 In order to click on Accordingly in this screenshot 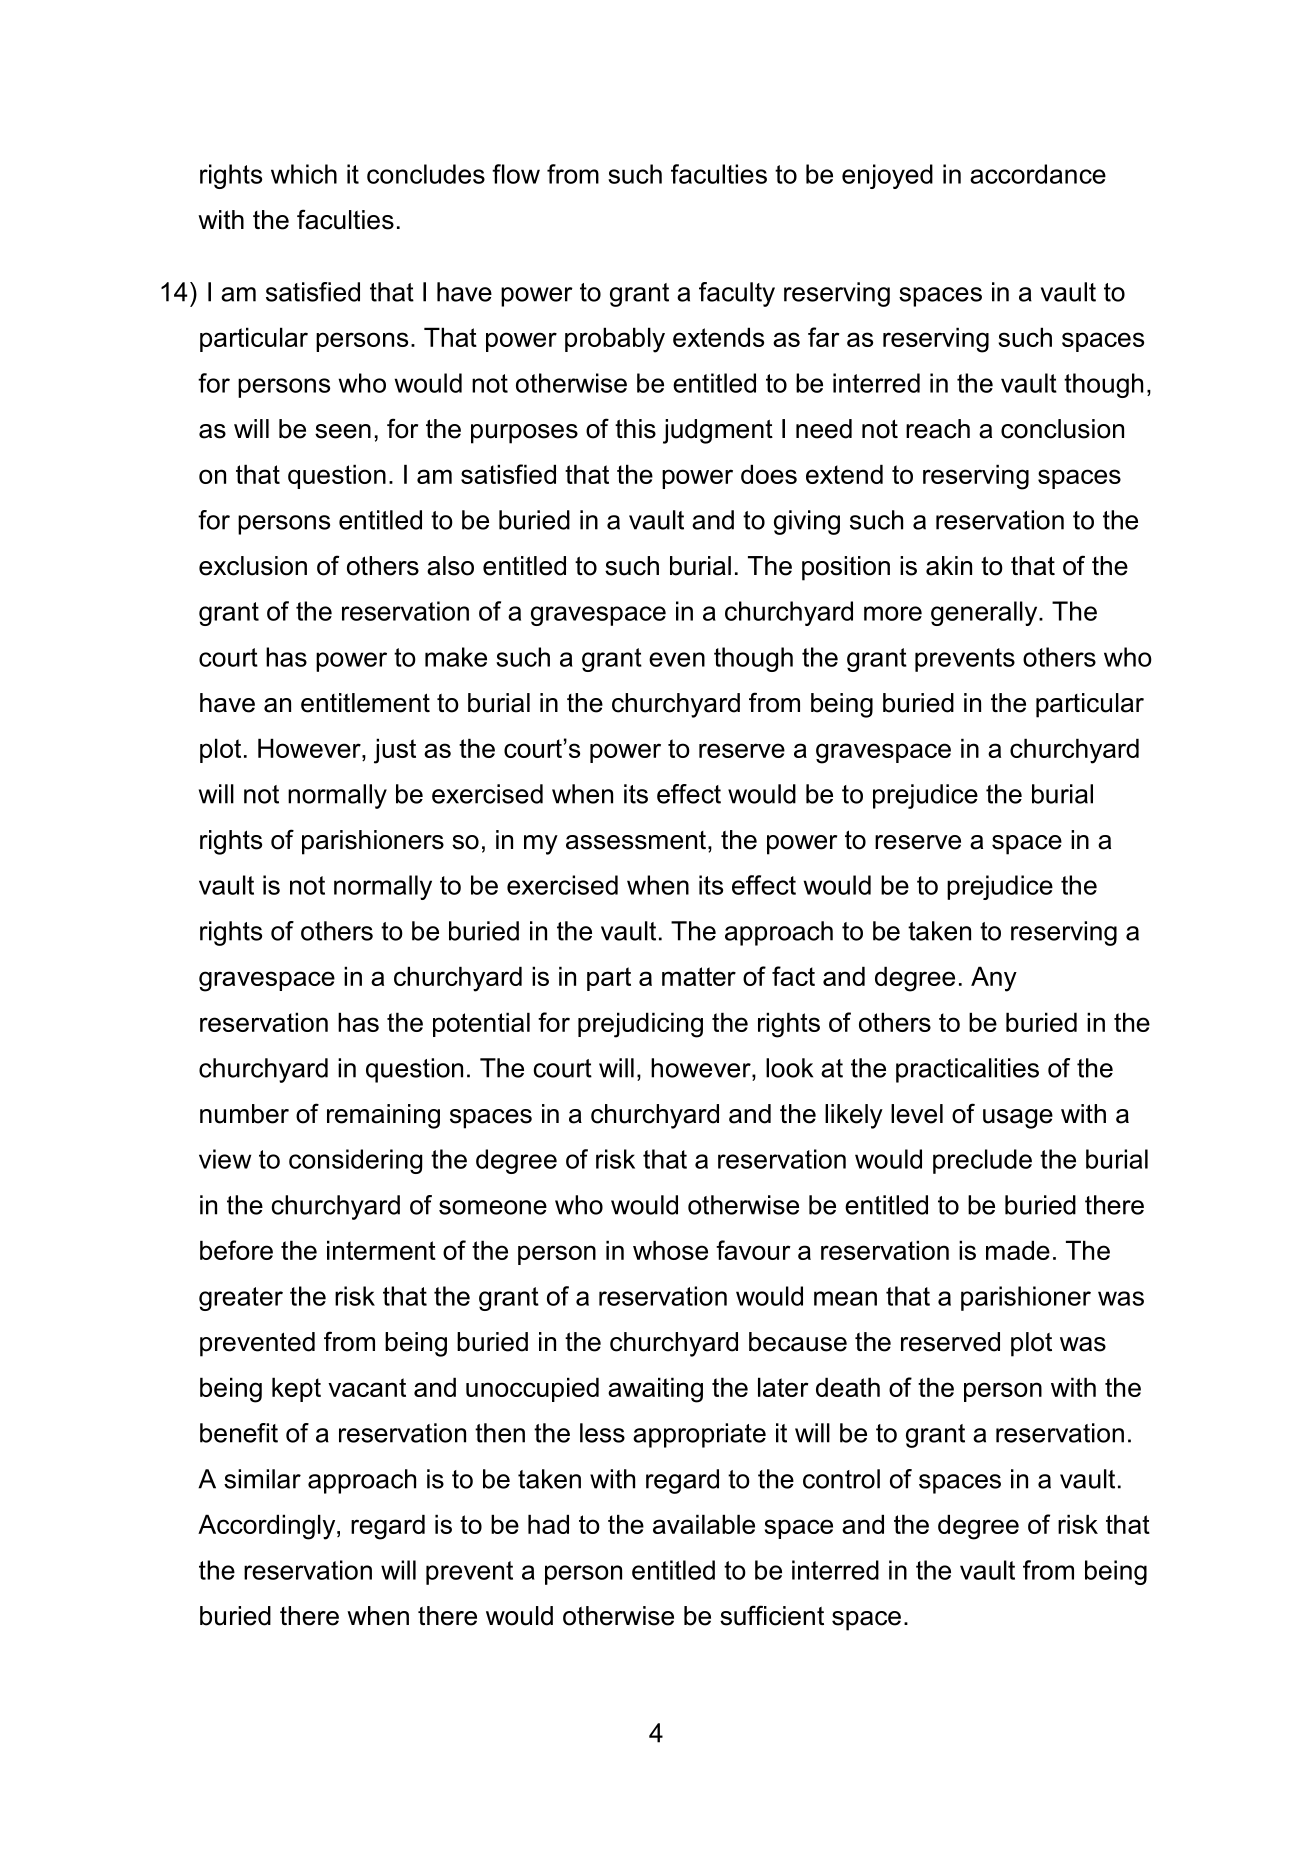, I will do `click(268, 1527)`.
